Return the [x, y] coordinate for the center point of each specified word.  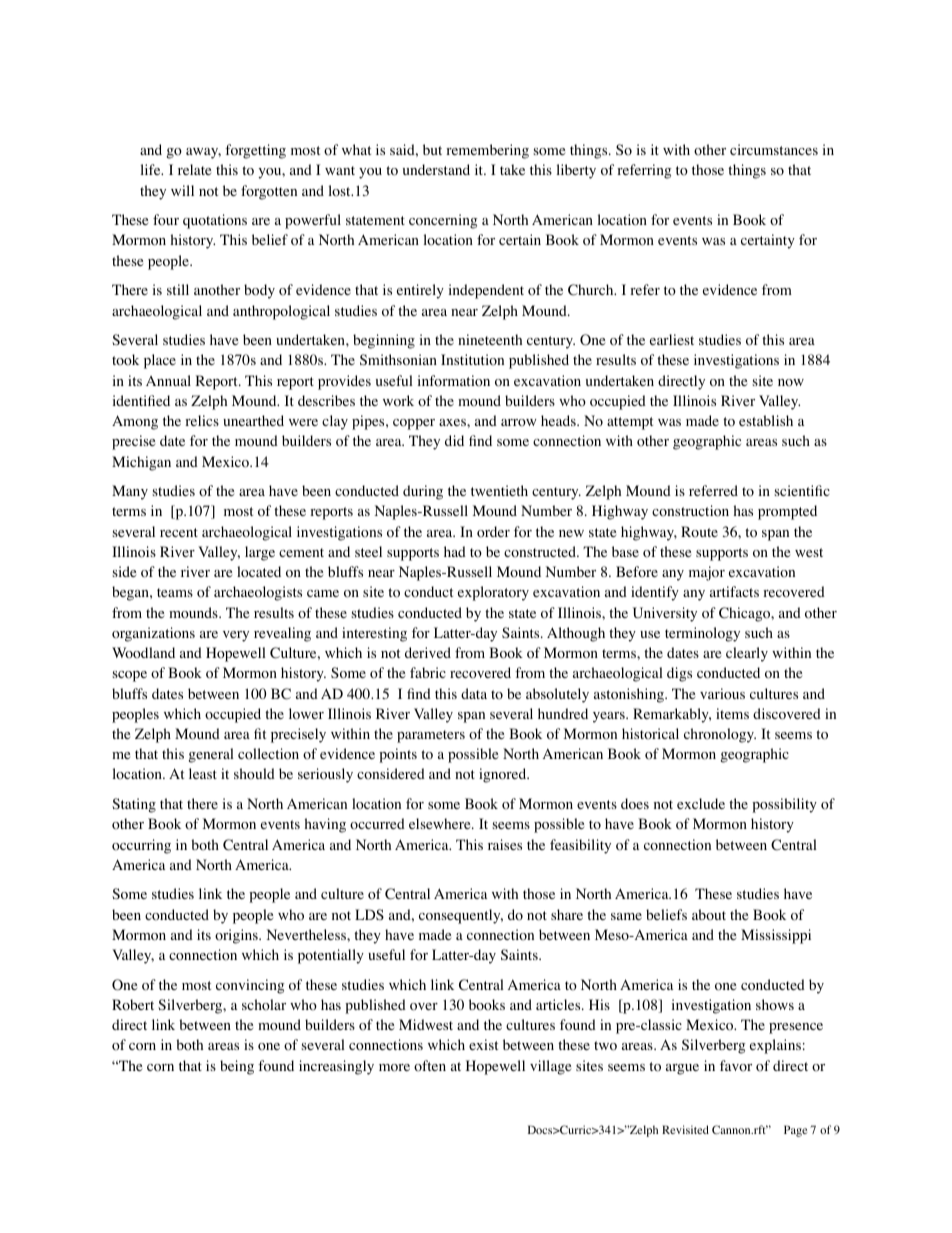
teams [175, 592]
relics [202, 420]
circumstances [774, 149]
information [454, 381]
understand [436, 169]
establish [766, 420]
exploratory [493, 593]
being [237, 1067]
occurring [141, 846]
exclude [701, 803]
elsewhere [441, 823]
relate [194, 169]
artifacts [734, 591]
